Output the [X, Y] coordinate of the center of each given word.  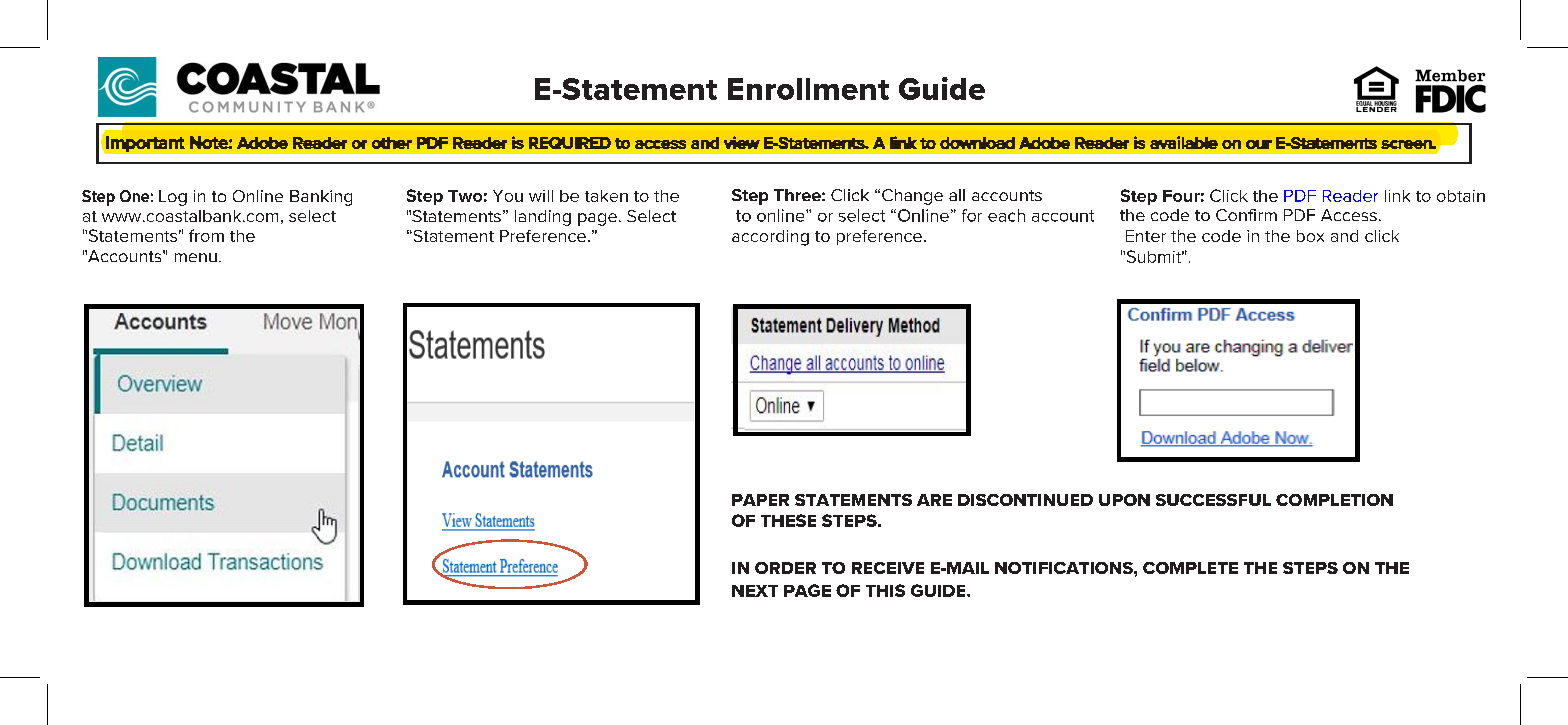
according [770, 238]
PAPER [760, 500]
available [1184, 142]
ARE [934, 500]
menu [196, 257]
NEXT [755, 591]
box [1310, 236]
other [392, 143]
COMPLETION [1334, 500]
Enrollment [808, 89]
